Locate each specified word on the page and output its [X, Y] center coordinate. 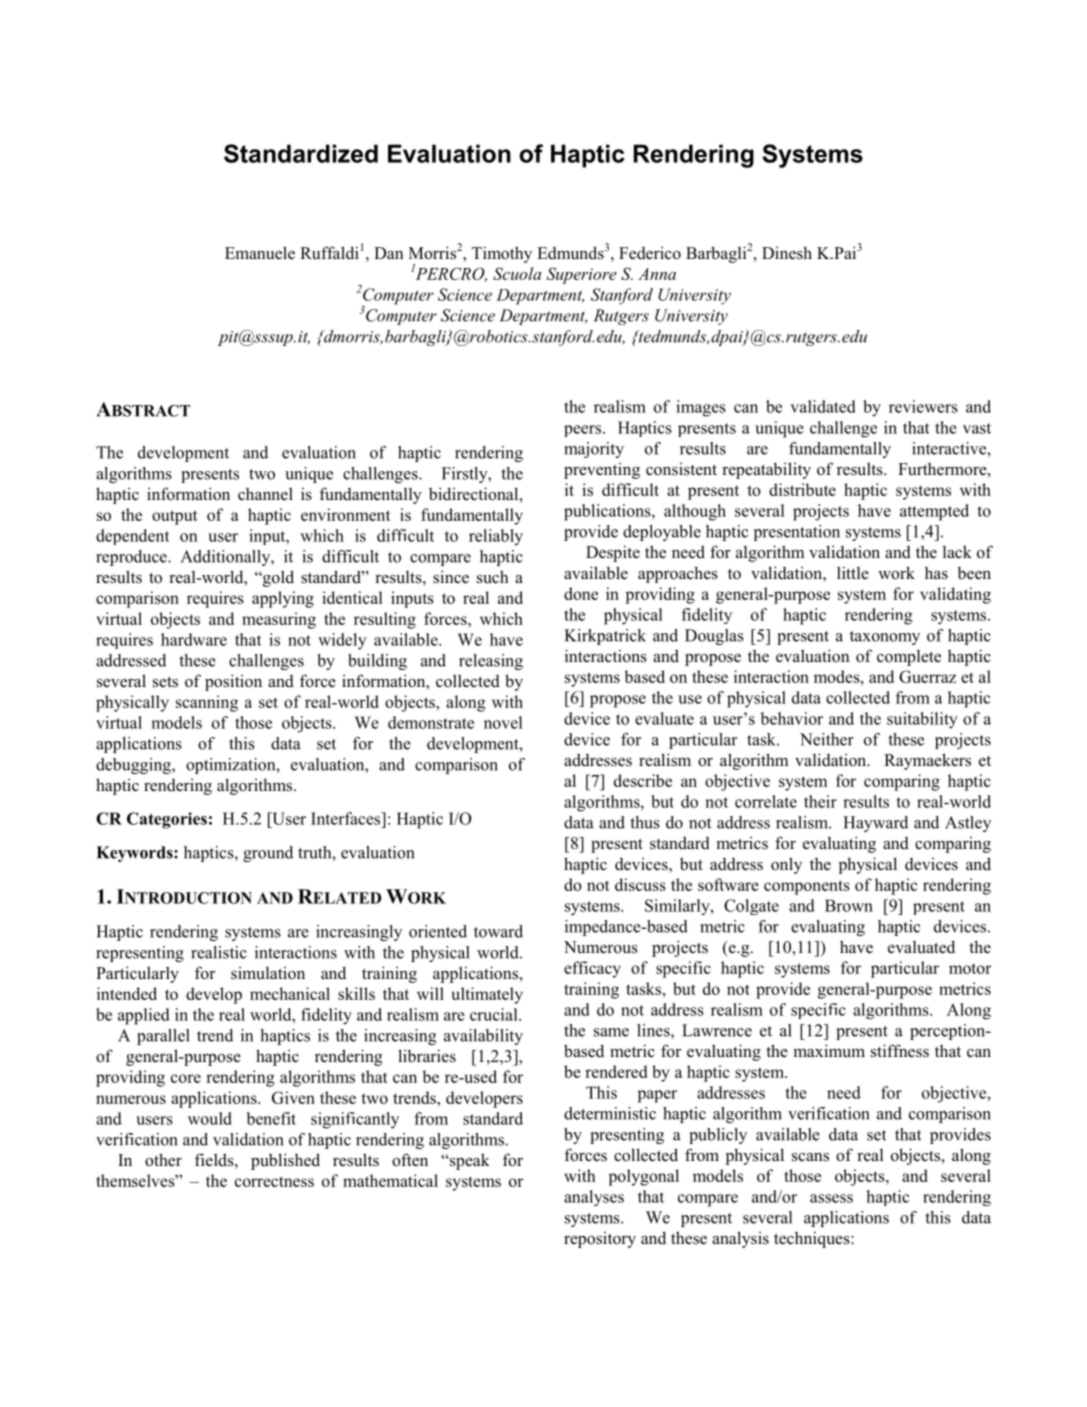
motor [970, 968]
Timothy [501, 254]
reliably [496, 537]
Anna [657, 274]
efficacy [592, 969]
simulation [268, 973]
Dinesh [787, 253]
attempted [934, 512]
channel [265, 494]
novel [503, 722]
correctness [274, 1181]
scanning [207, 703]
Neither [827, 739]
